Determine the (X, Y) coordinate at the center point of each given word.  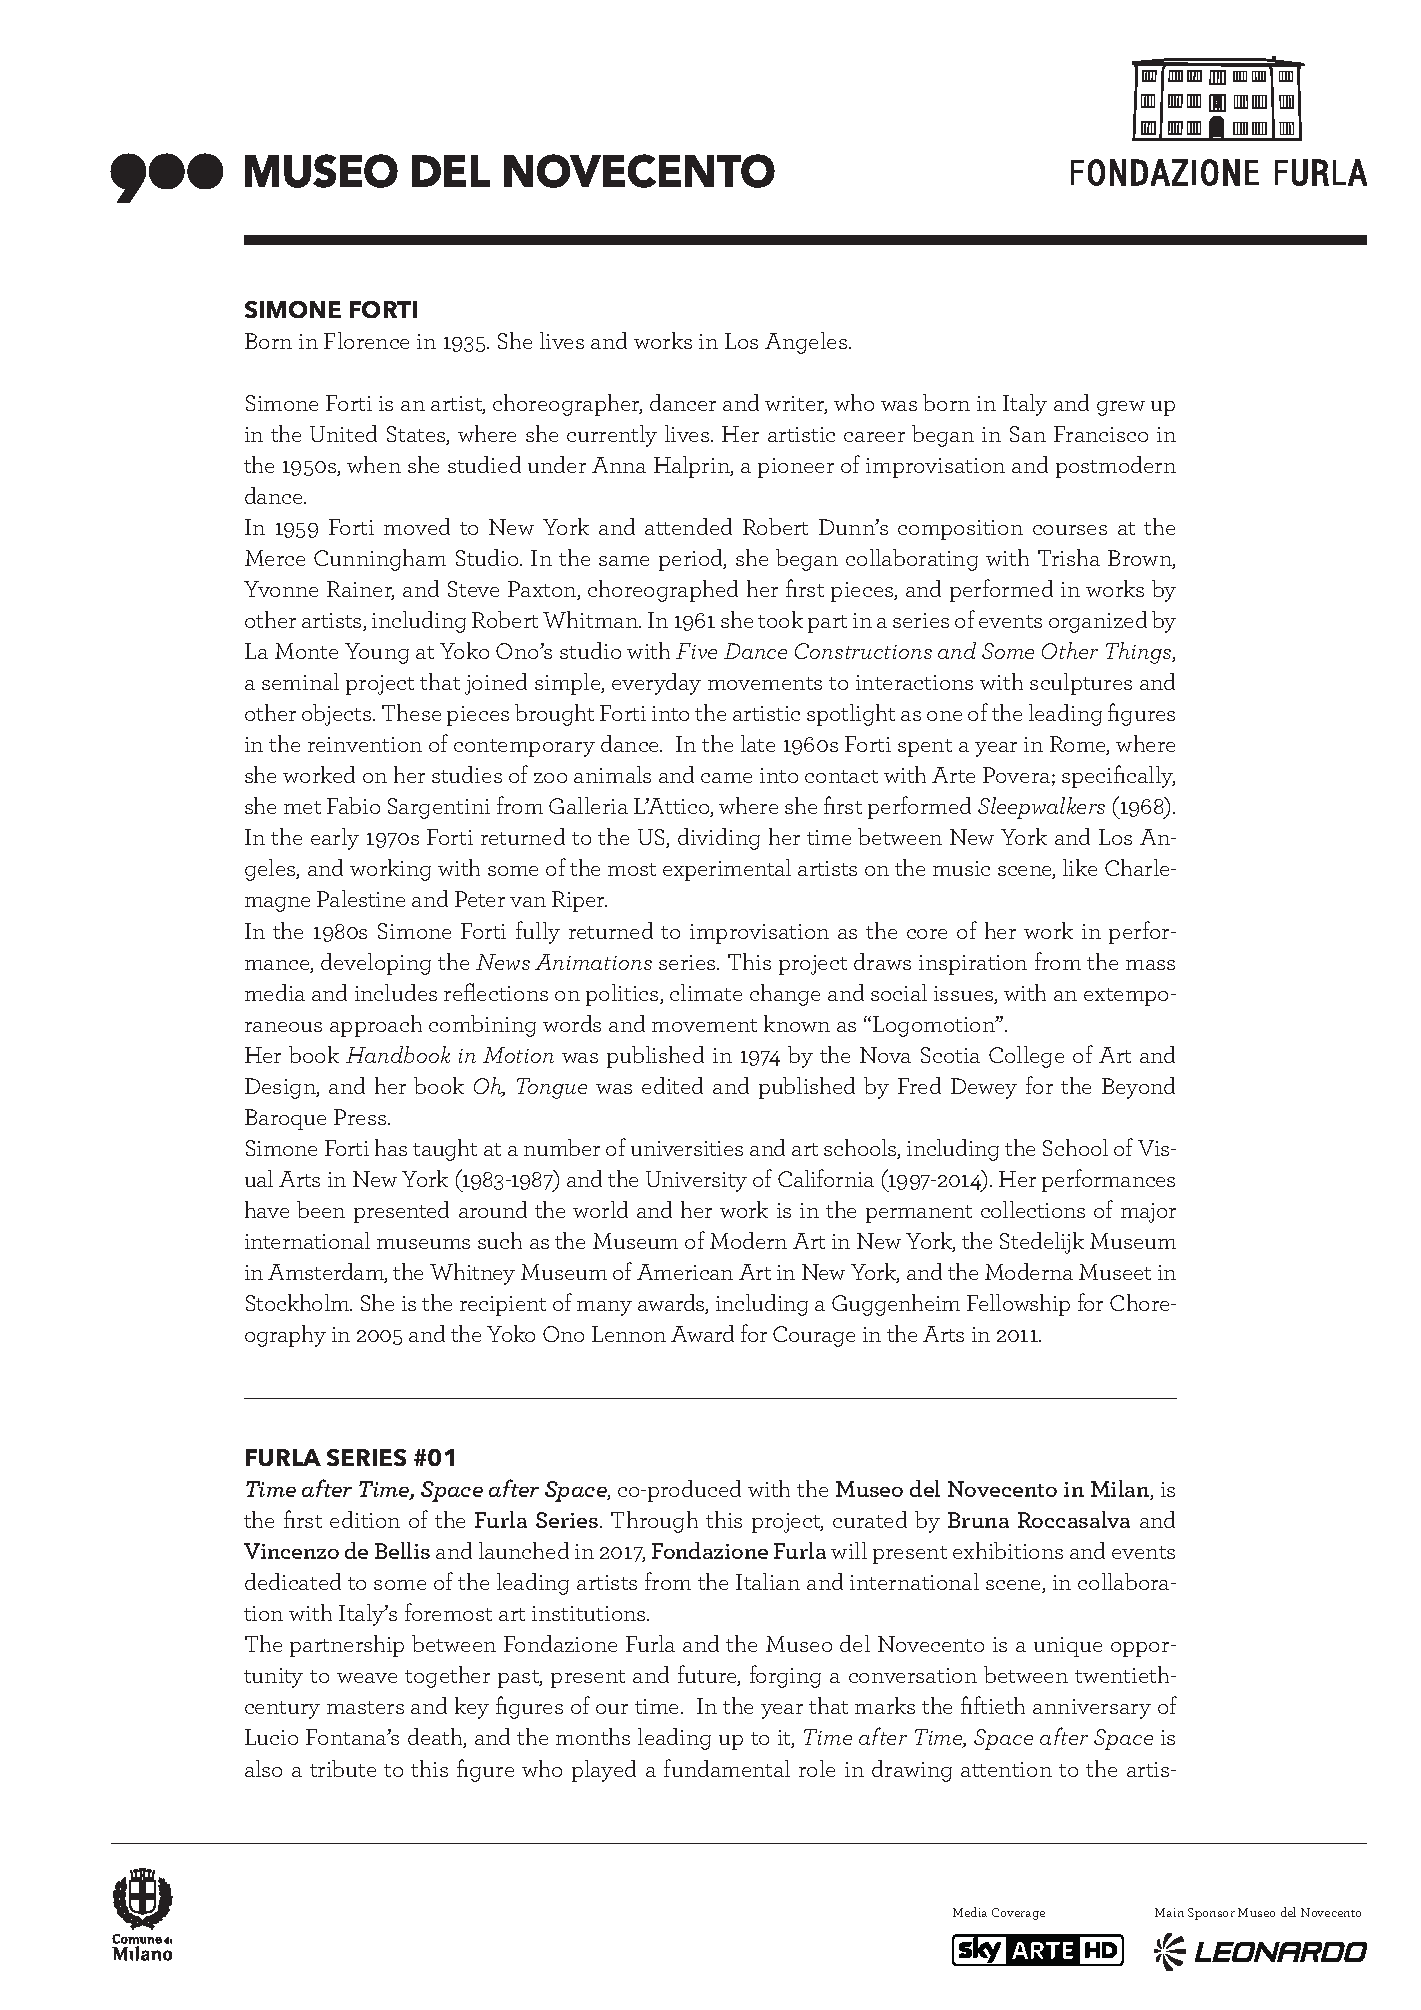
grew (1121, 408)
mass (1150, 965)
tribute (343, 1768)
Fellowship (1018, 1305)
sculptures (1081, 684)
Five (696, 651)
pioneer (796, 468)
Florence (366, 340)
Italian (768, 1581)
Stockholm (299, 1302)
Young (377, 653)
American (685, 1272)
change (785, 995)
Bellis (402, 1550)
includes (396, 992)
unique (1068, 1647)
